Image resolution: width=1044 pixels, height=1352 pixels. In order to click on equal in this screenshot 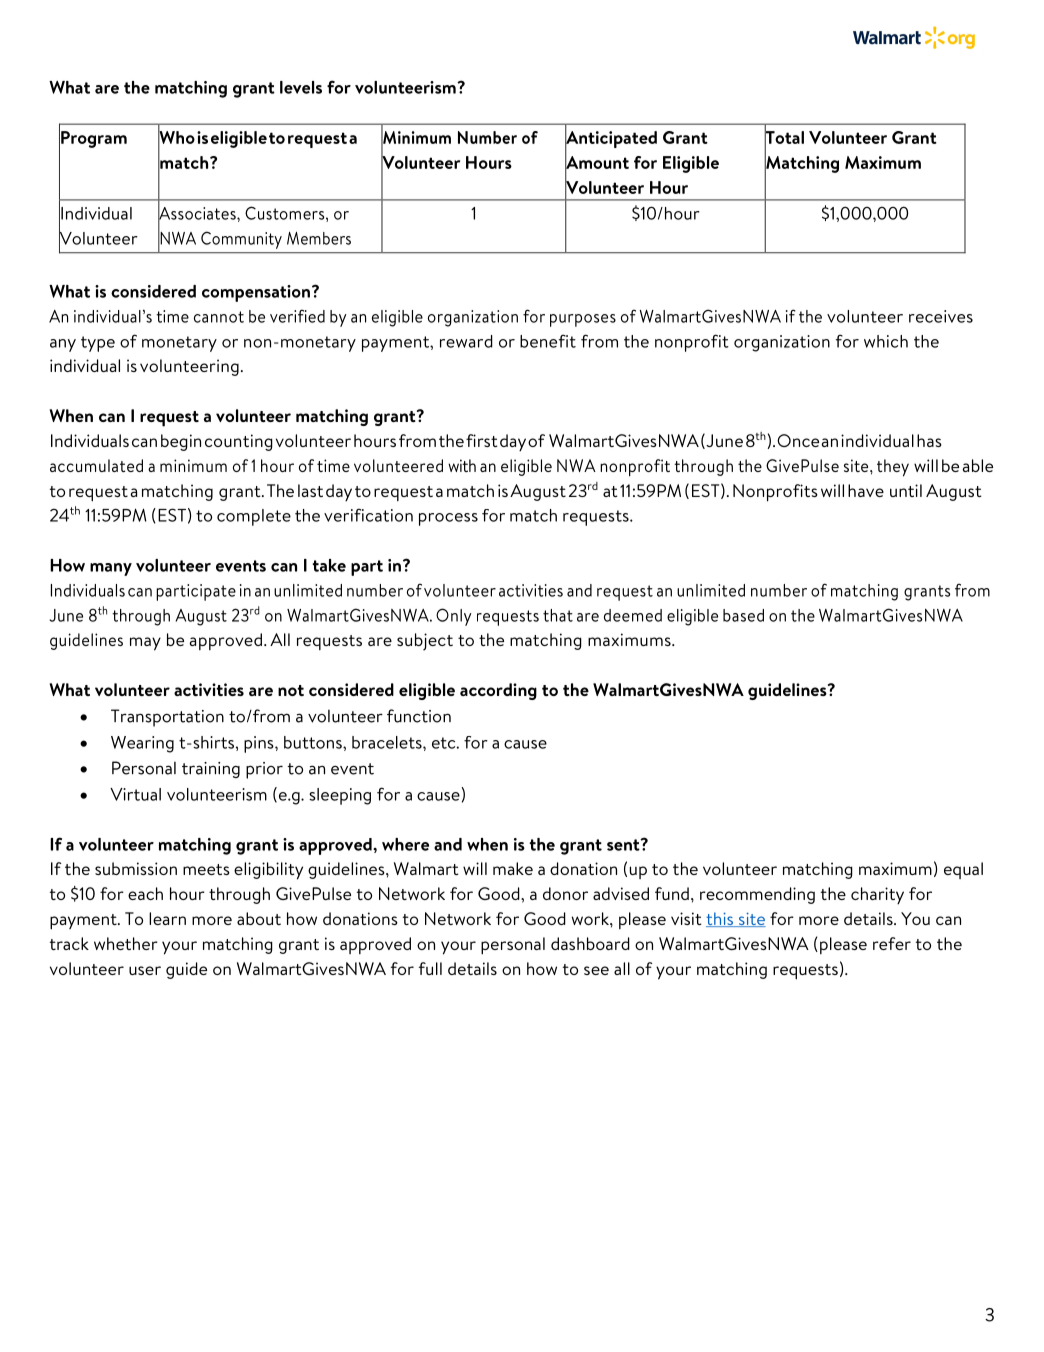, I will do `click(963, 870)`.
